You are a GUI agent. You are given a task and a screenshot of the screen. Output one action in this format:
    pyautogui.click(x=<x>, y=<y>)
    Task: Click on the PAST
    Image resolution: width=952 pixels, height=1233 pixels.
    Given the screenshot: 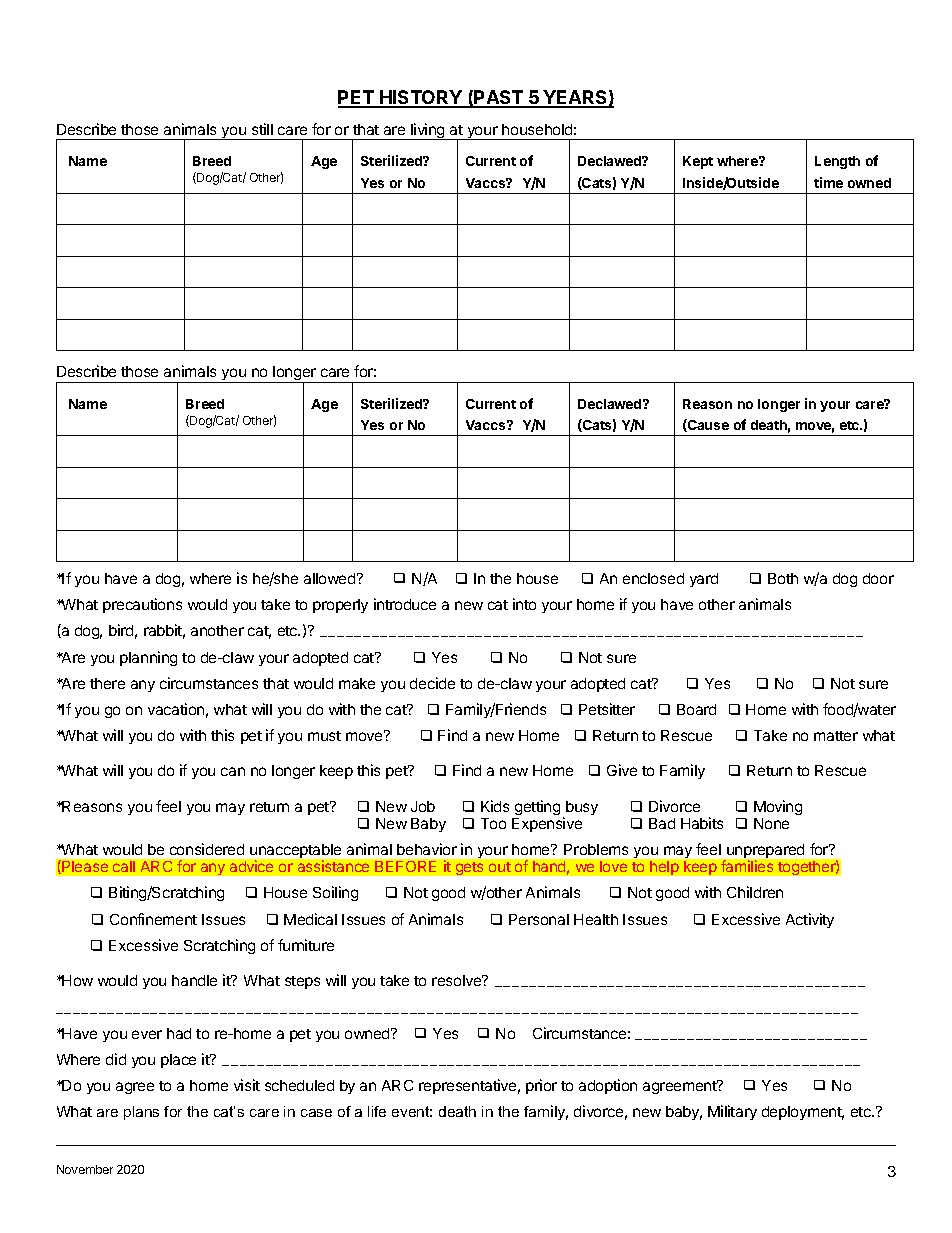 What is the action you would take?
    pyautogui.click(x=499, y=98)
